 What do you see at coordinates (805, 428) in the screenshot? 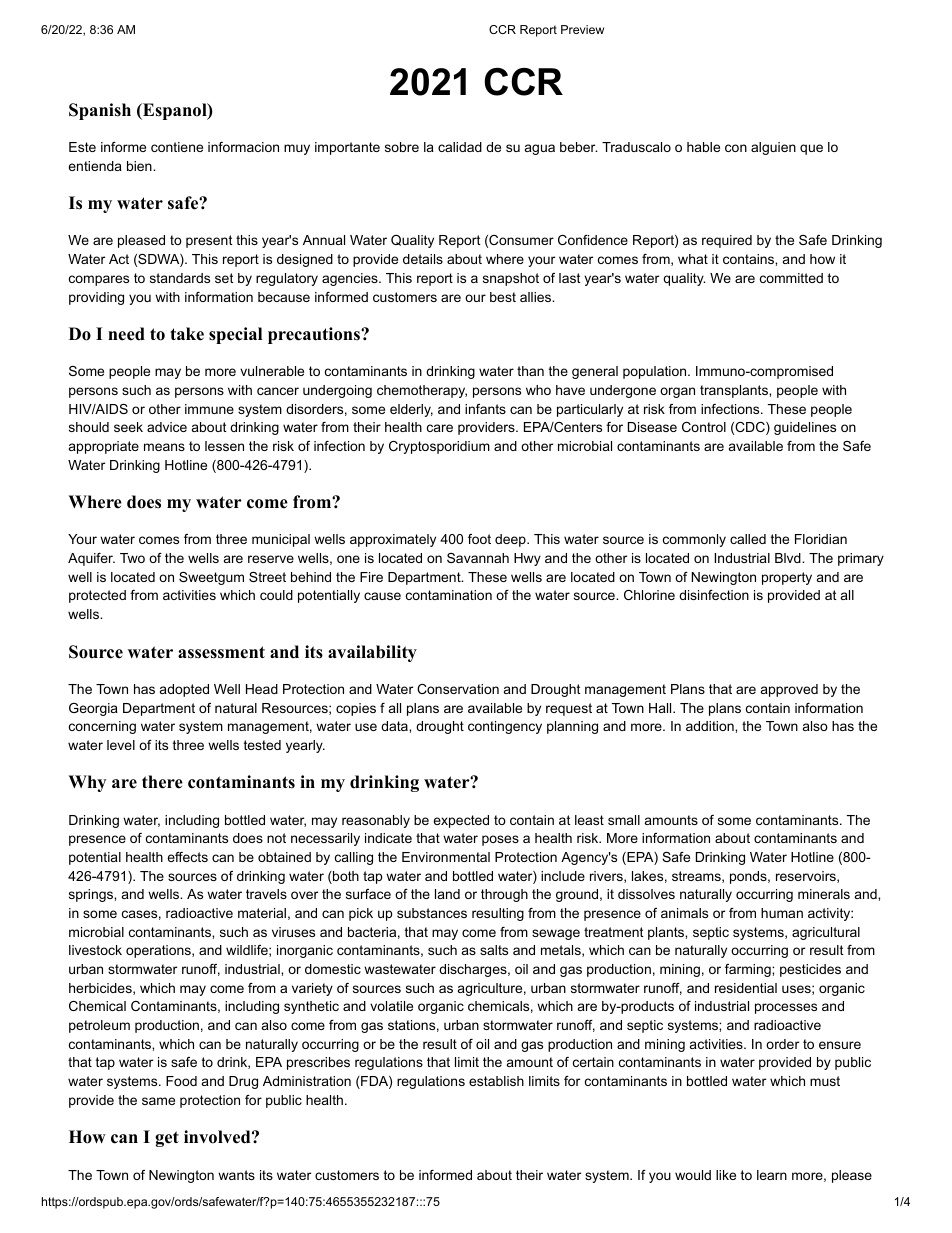
I see `guidelines` at bounding box center [805, 428].
